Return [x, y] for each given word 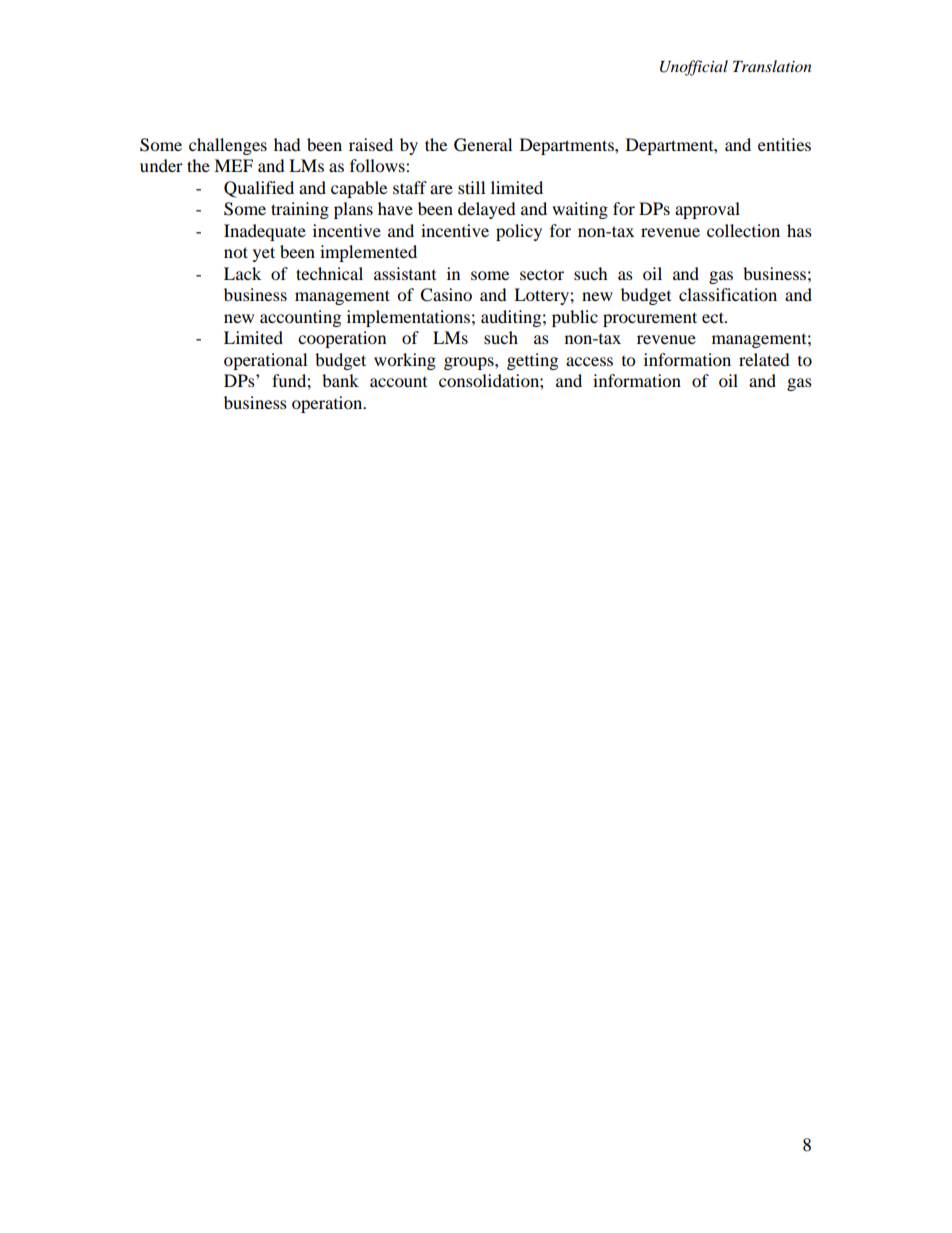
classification [728, 294]
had [287, 144]
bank [340, 380]
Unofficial [694, 68]
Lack [242, 273]
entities [784, 144]
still [471, 187]
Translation [772, 66]
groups [470, 363]
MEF [233, 165]
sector [542, 274]
